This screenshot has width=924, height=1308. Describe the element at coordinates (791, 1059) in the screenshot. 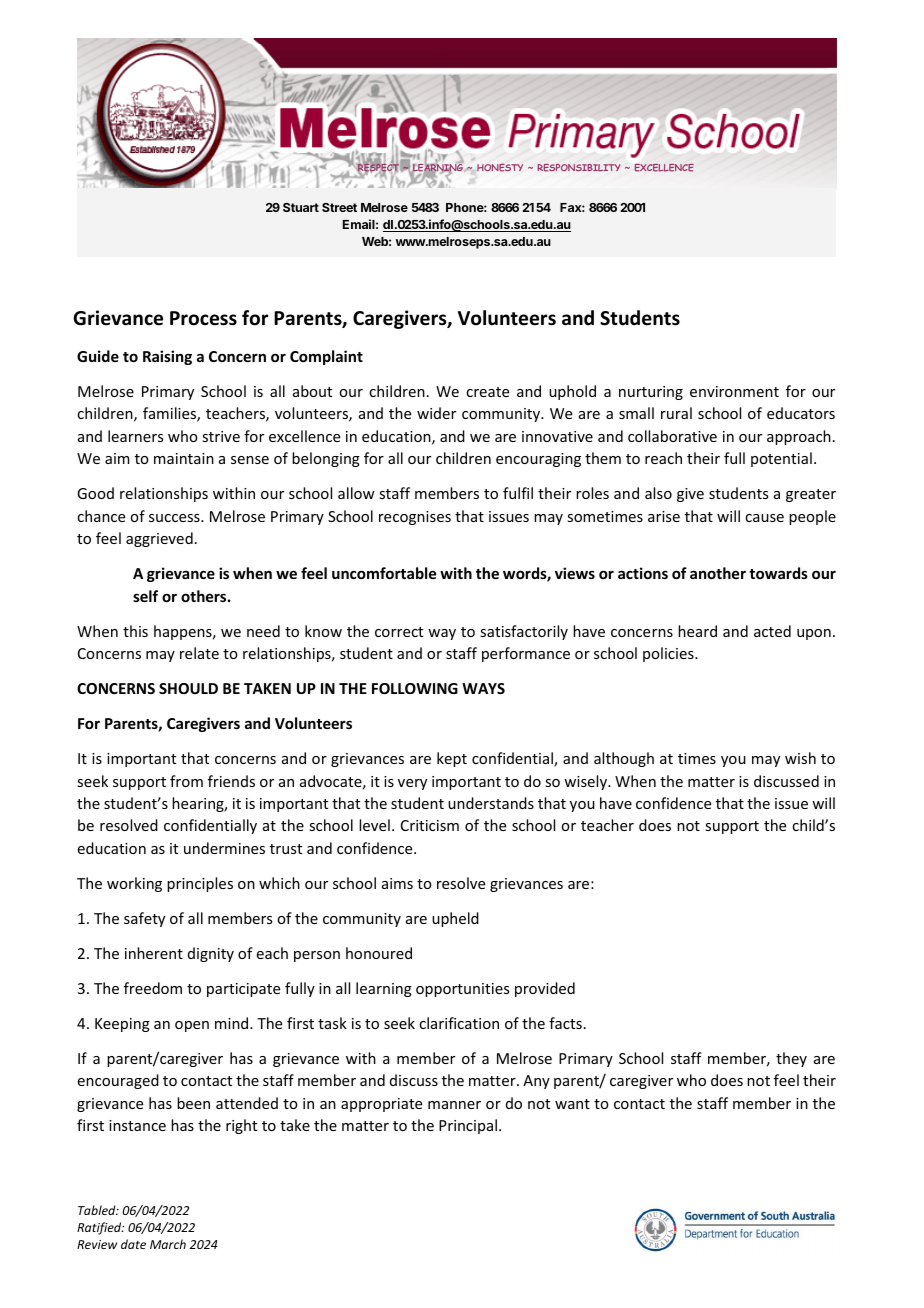

I see `they` at that location.
